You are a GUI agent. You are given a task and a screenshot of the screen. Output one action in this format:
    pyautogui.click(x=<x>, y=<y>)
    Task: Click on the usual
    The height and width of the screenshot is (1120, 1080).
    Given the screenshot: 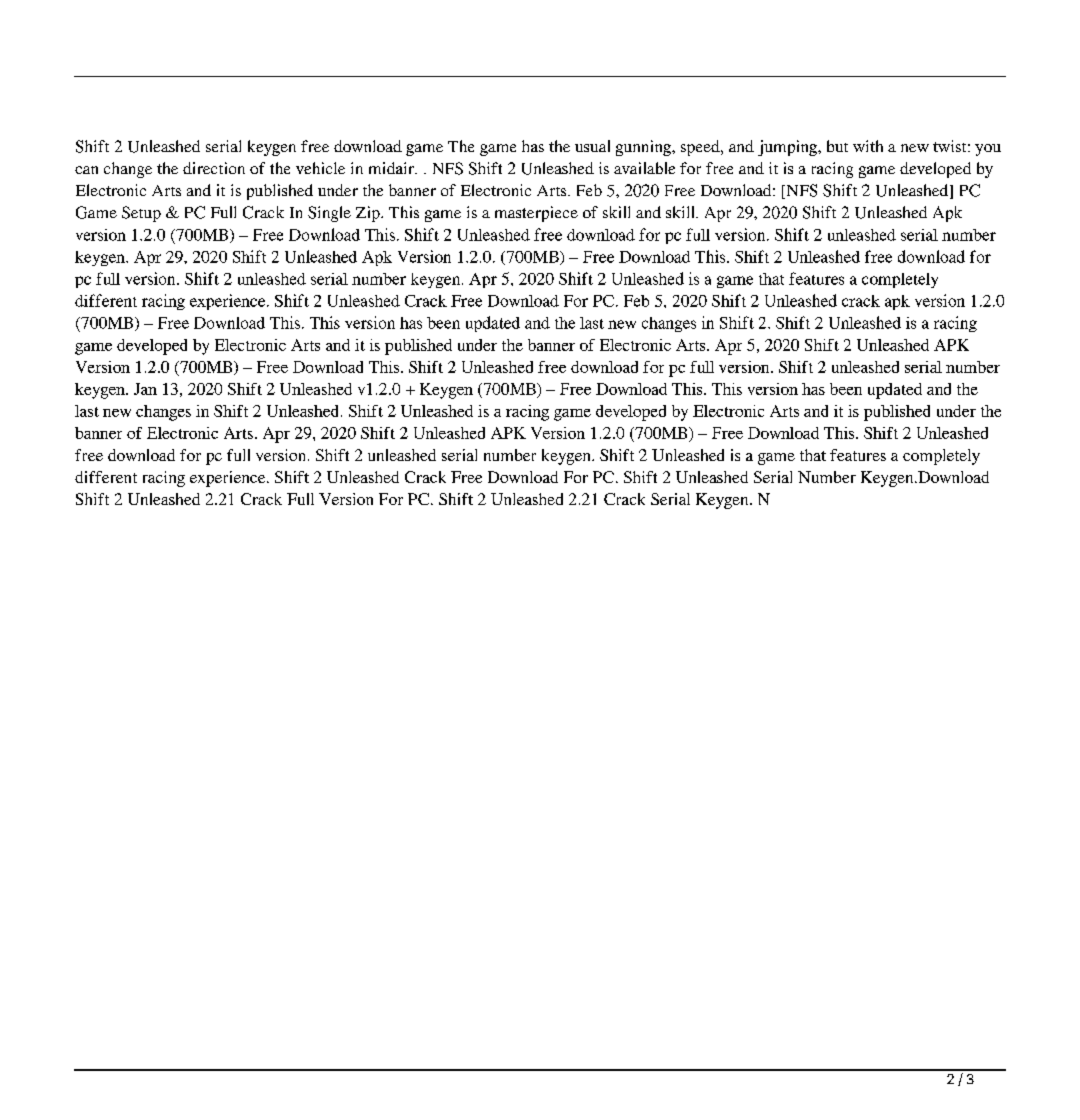 What is the action you would take?
    pyautogui.click(x=592, y=146)
